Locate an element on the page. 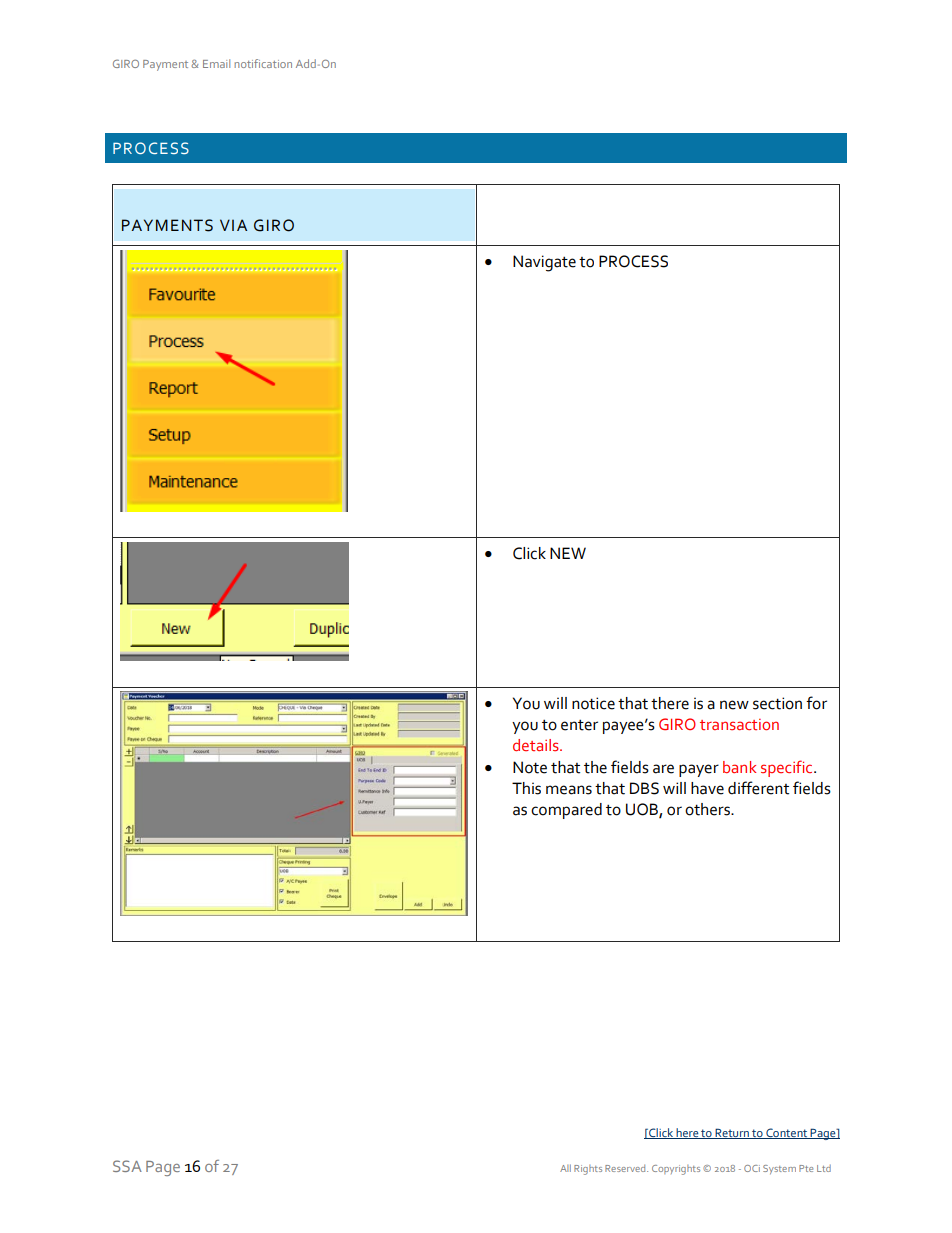 The image size is (952, 1233). This is located at coordinates (526, 788).
